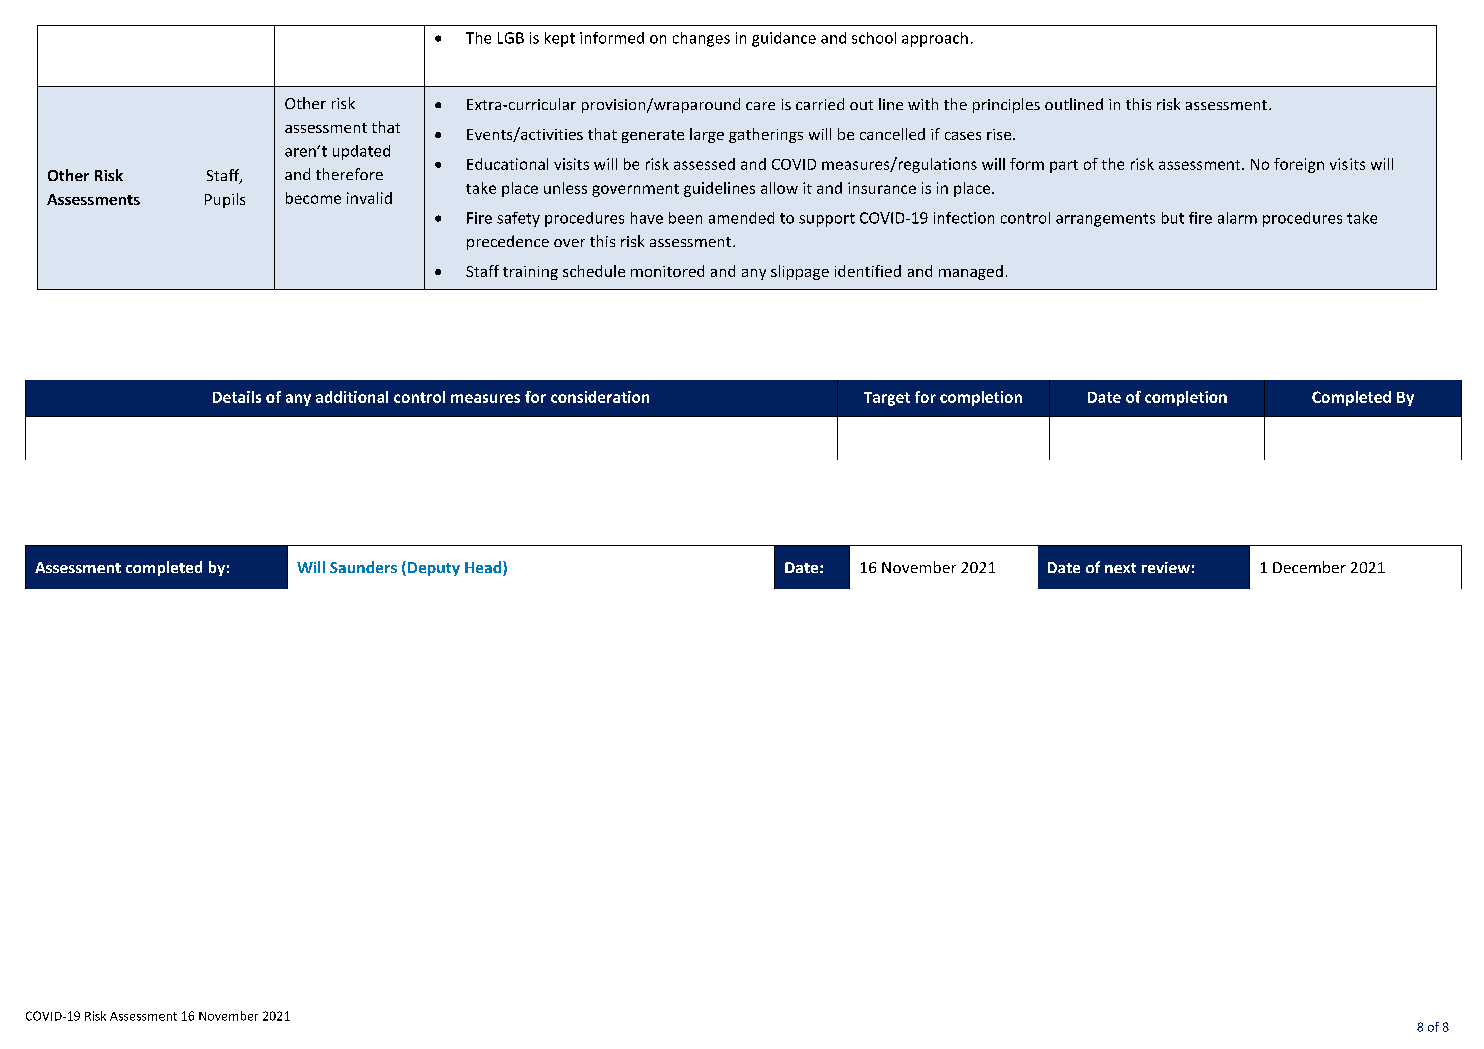 This page has height=1049, width=1484. I want to click on Saunders, so click(363, 567).
